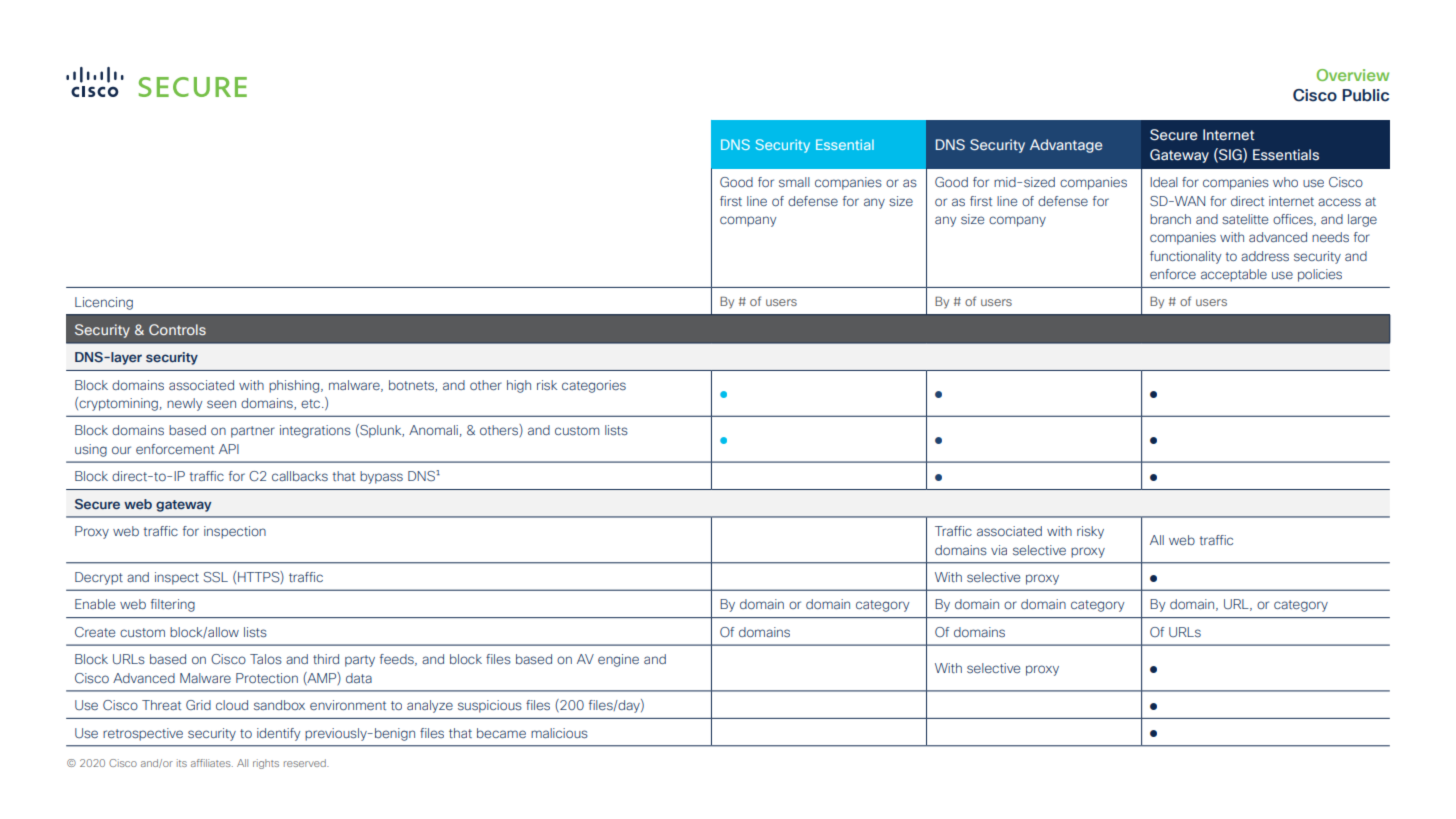  What do you see at coordinates (278, 734) in the document?
I see `identify` at bounding box center [278, 734].
